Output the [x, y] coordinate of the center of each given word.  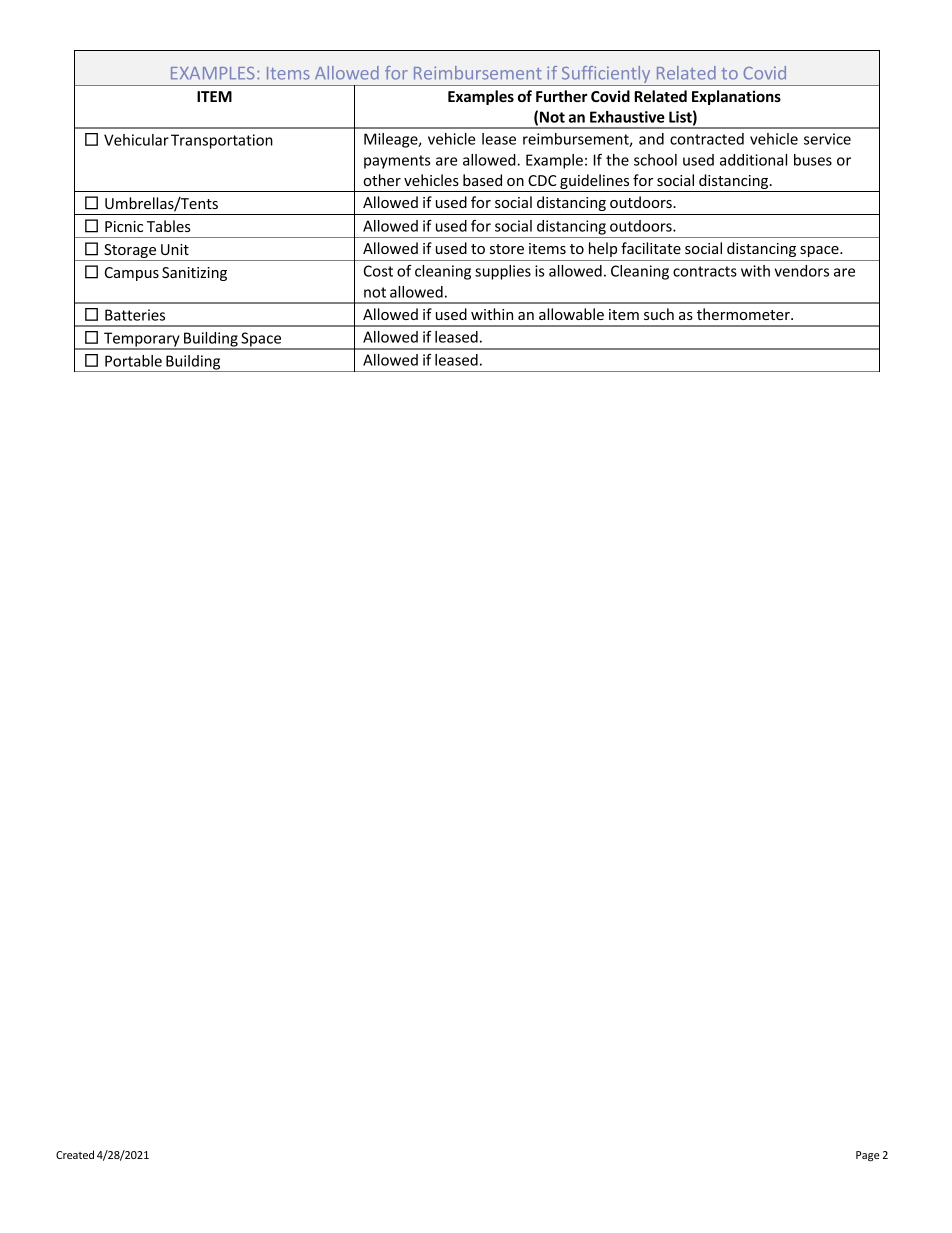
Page [867, 1156]
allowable [571, 314]
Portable [133, 361]
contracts [705, 271]
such [659, 314]
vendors [802, 271]
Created [75, 1154]
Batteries [135, 315]
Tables [169, 226]
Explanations [736, 97]
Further [561, 96]
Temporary [142, 340]
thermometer [744, 314]
